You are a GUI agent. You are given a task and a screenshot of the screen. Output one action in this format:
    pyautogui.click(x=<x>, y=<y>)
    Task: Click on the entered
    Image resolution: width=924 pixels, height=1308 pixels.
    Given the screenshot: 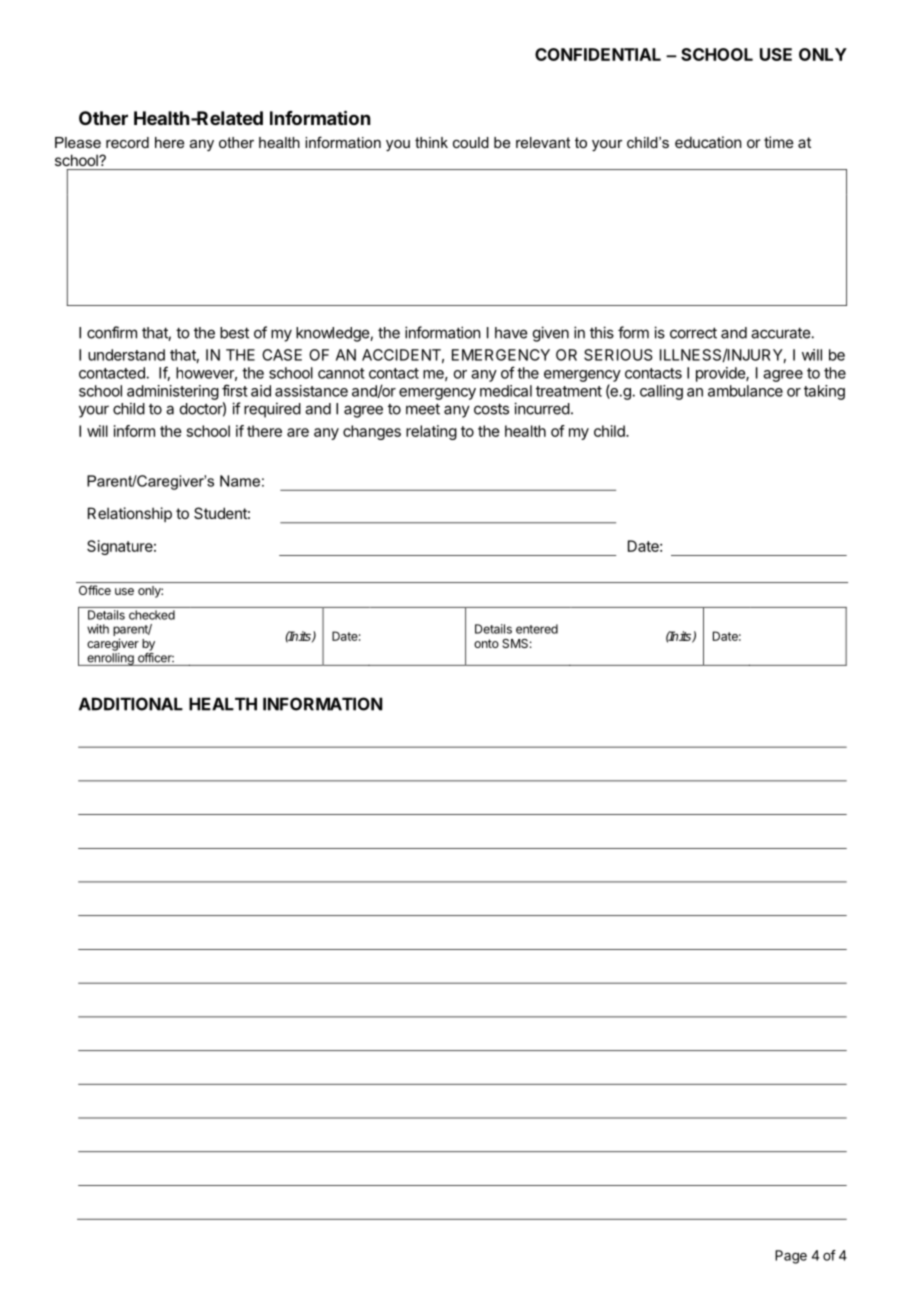 What is the action you would take?
    pyautogui.click(x=537, y=629)
